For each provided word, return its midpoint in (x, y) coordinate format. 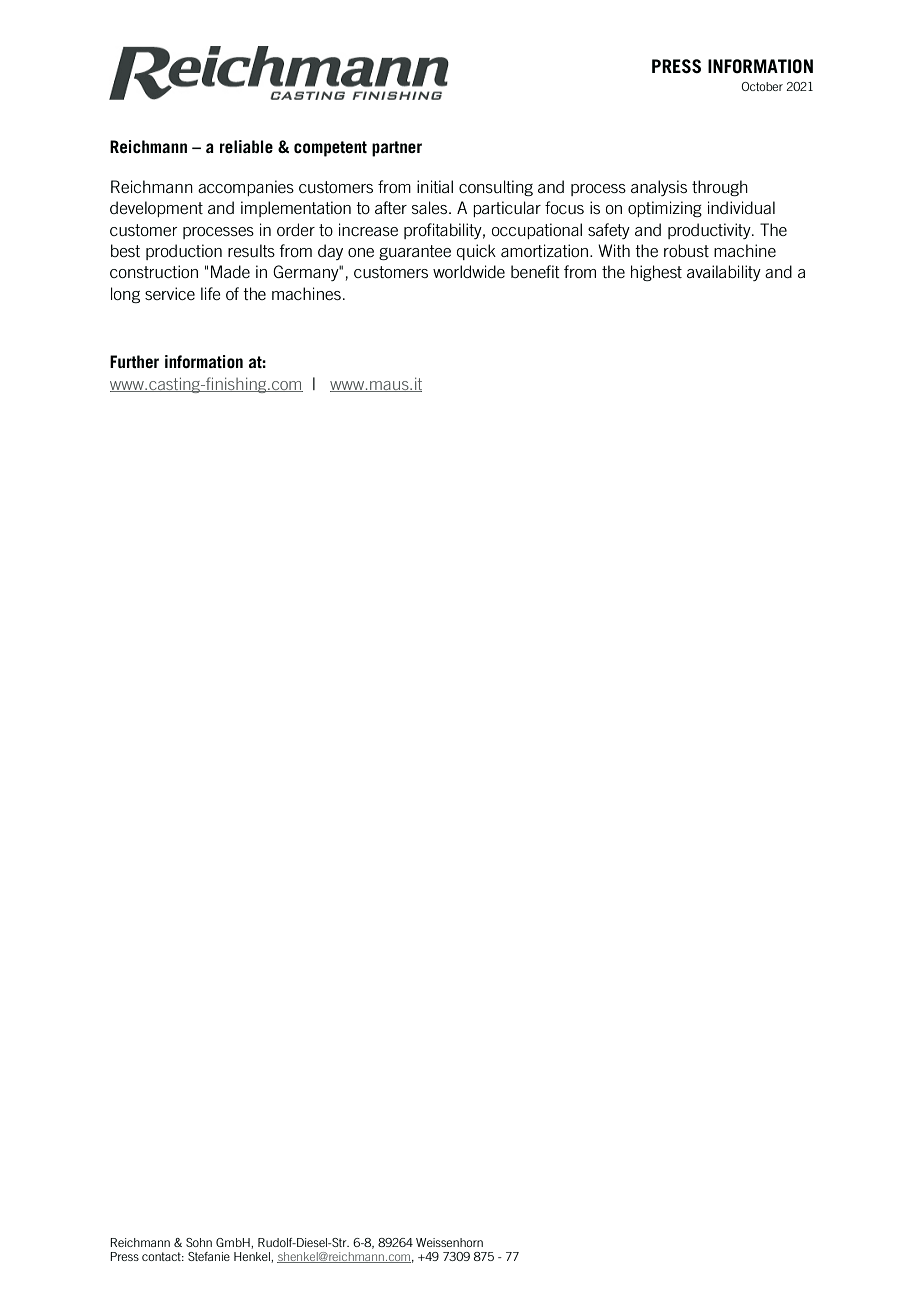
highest (656, 273)
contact (162, 1256)
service (170, 293)
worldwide (469, 271)
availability (724, 273)
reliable (246, 146)
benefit (535, 271)
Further (134, 361)
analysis (659, 188)
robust (686, 250)
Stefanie (209, 1256)
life (211, 293)
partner (397, 149)
